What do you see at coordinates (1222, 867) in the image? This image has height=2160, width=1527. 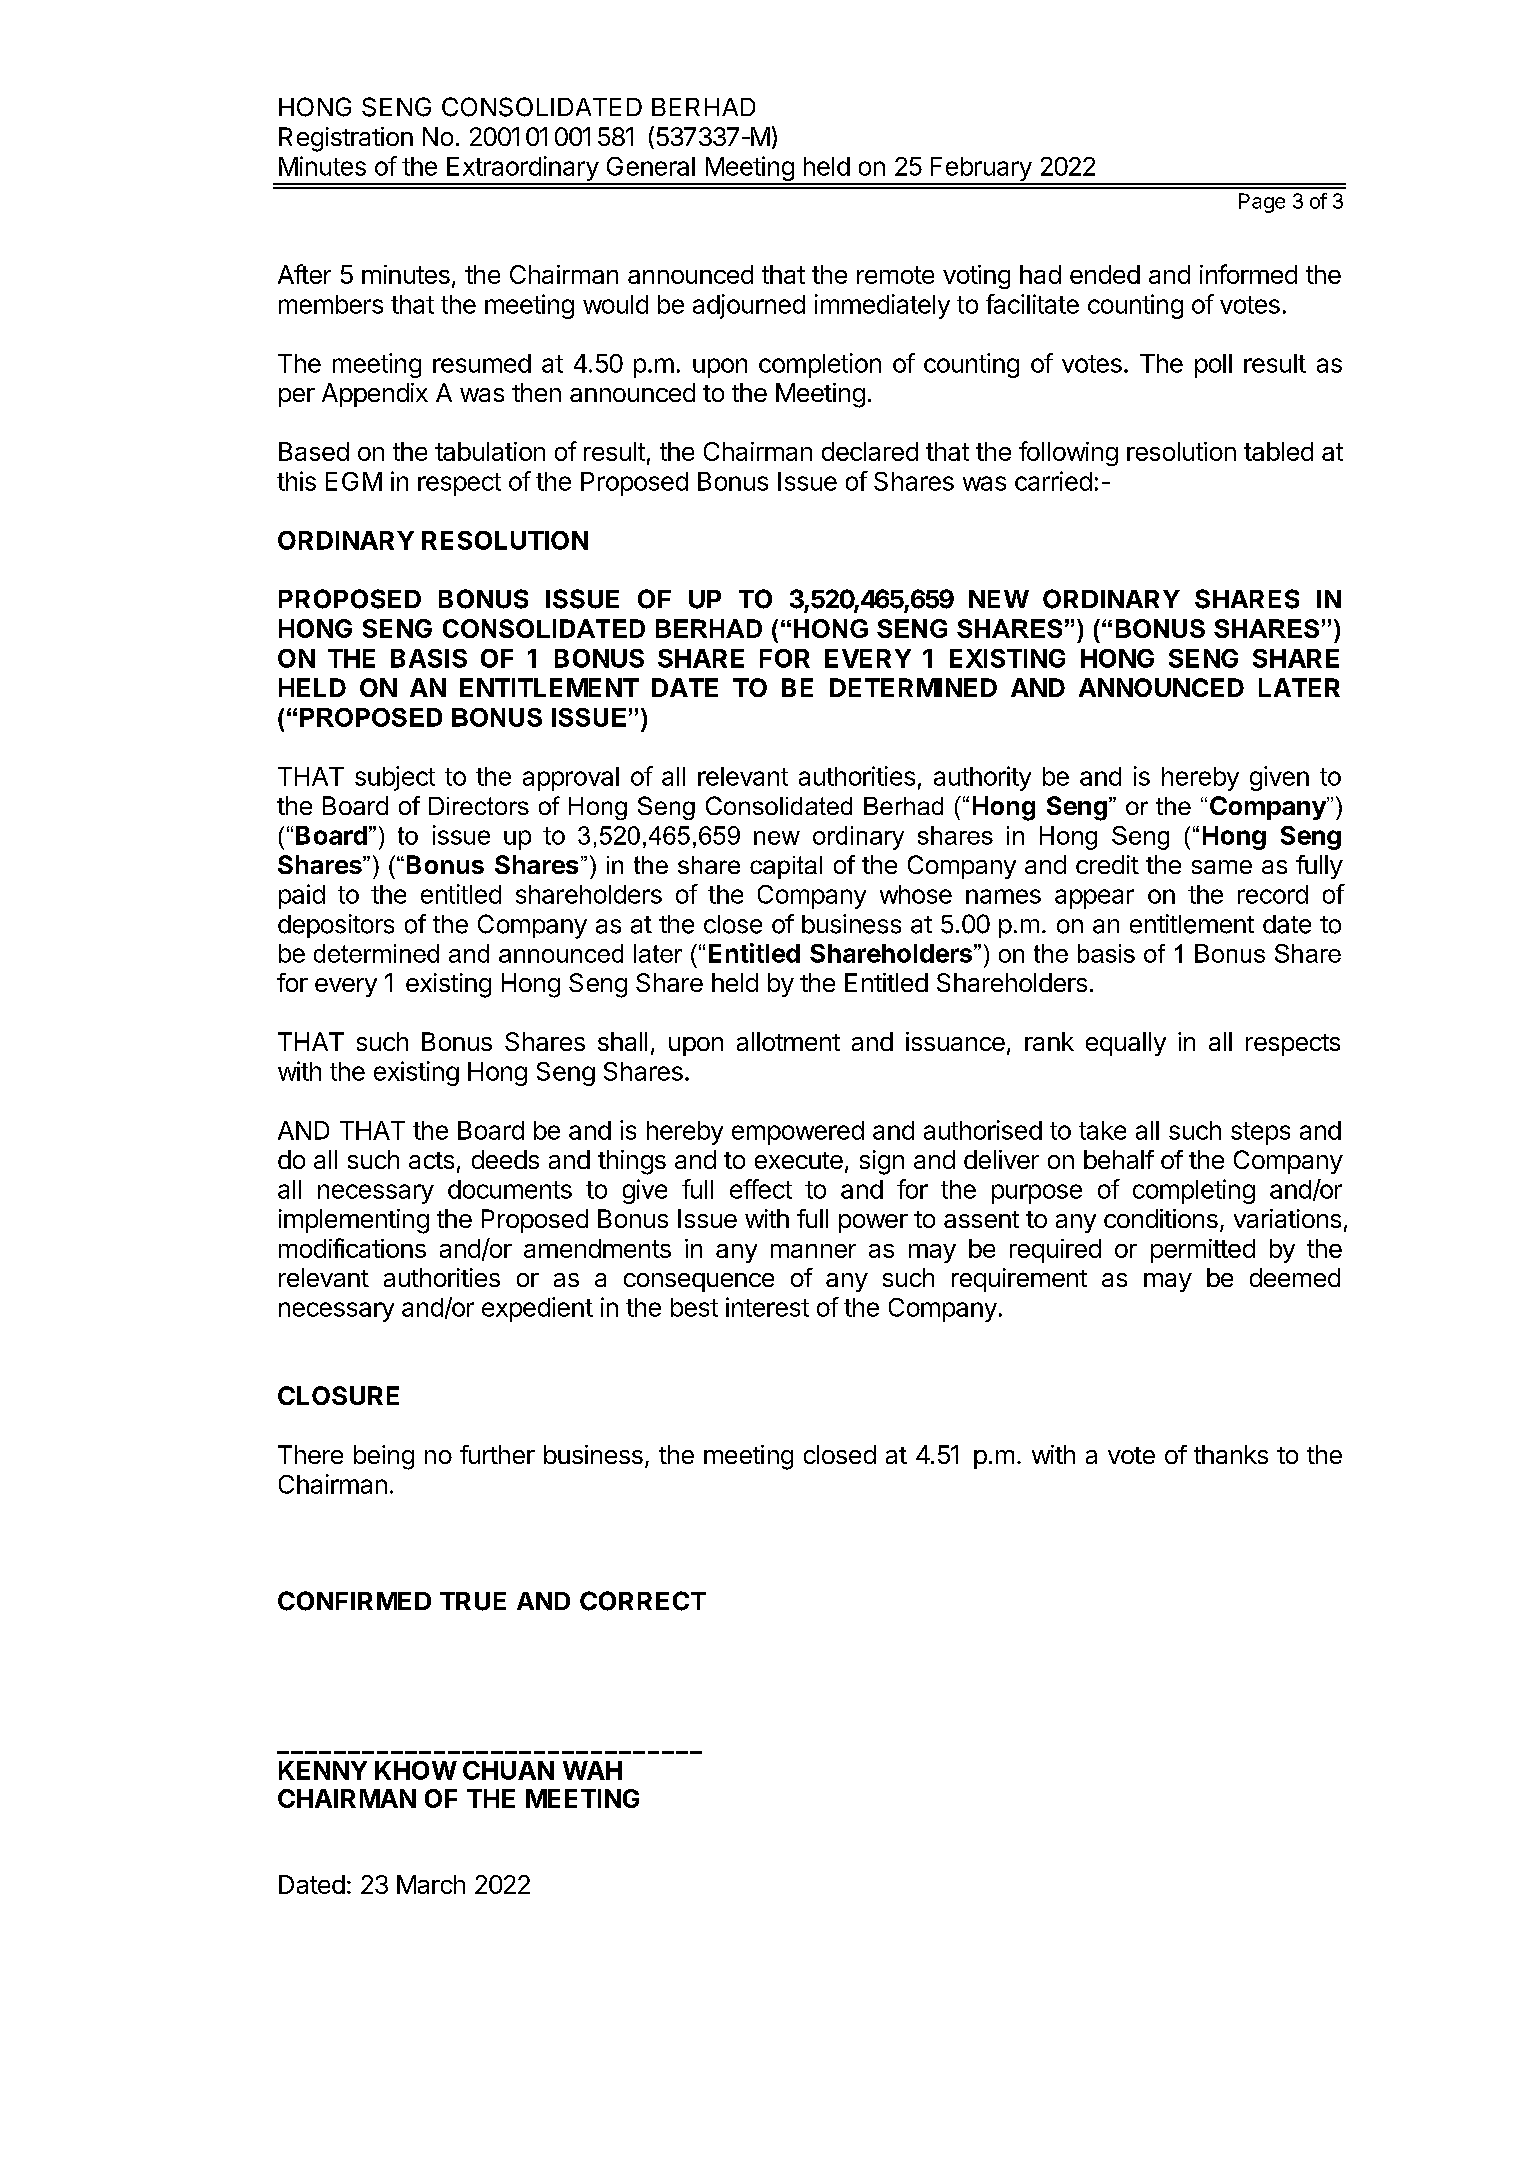 I see `same` at bounding box center [1222, 867].
